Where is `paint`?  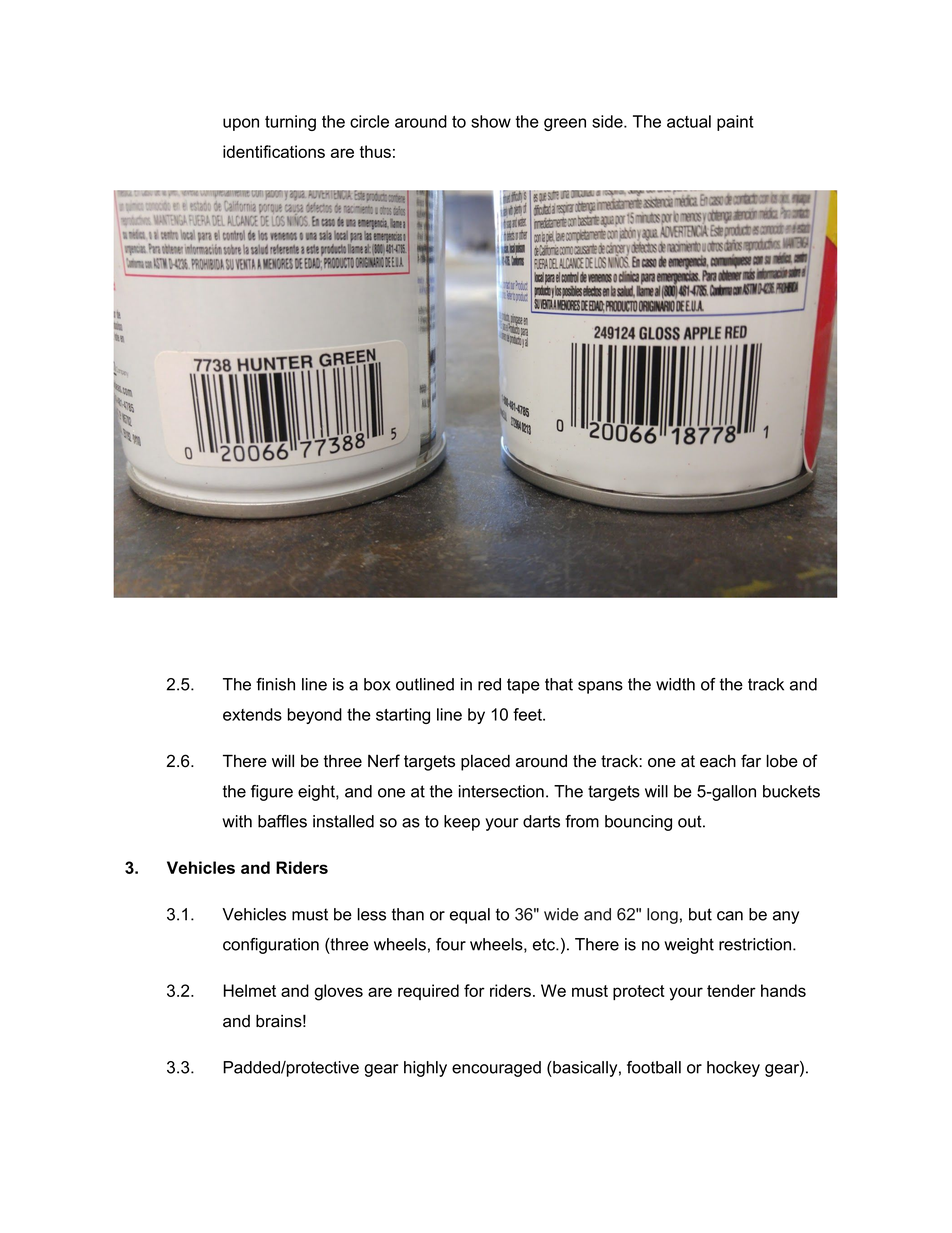
paint is located at coordinates (735, 123).
